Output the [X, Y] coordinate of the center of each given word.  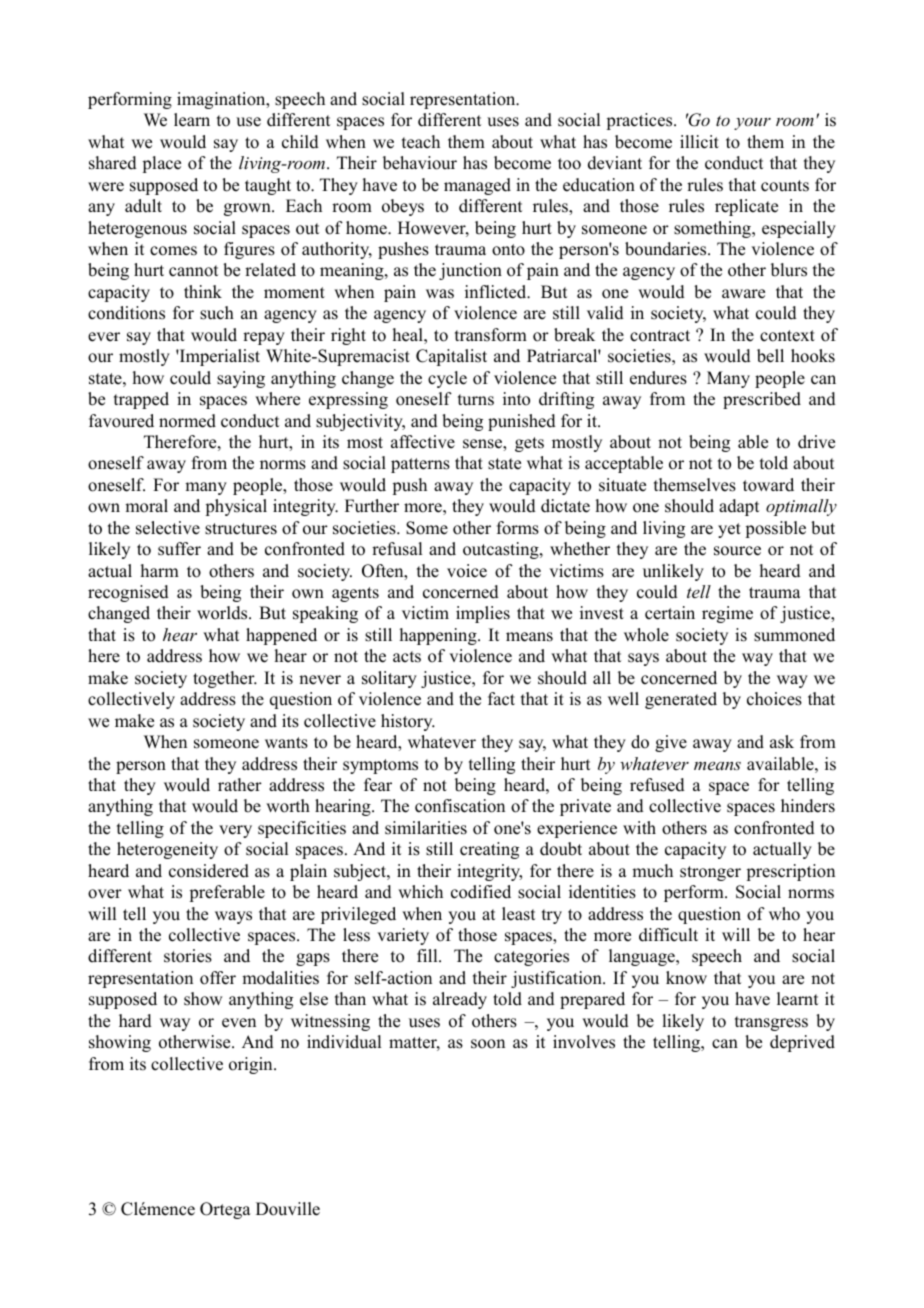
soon [488, 1044]
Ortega [225, 1210]
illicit [699, 142]
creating [489, 850]
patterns [420, 465]
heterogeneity [167, 850]
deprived [802, 1043]
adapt [739, 507]
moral [146, 506]
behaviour [420, 163]
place [161, 164]
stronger [710, 873]
